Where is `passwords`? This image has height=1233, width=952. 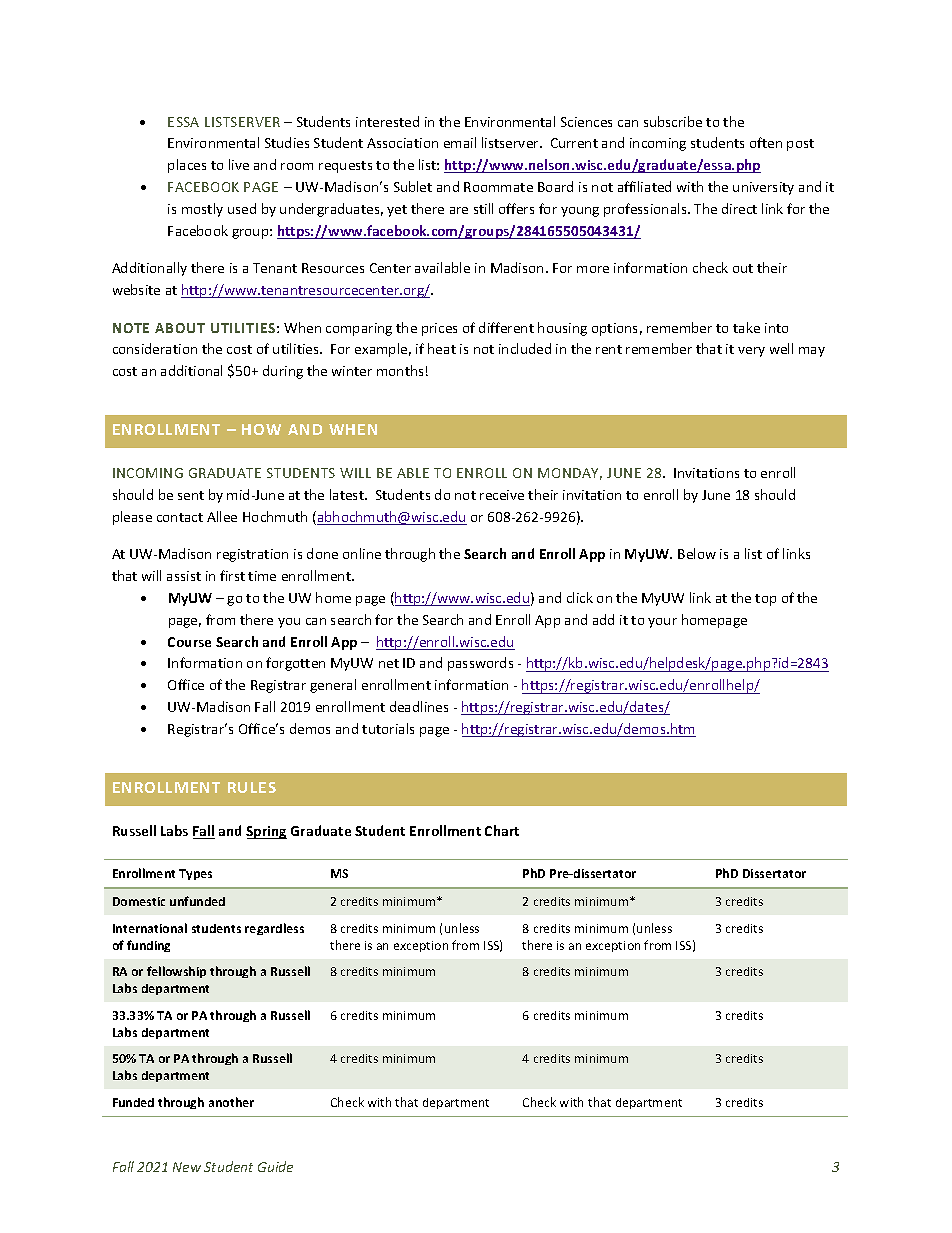 passwords is located at coordinates (480, 664).
